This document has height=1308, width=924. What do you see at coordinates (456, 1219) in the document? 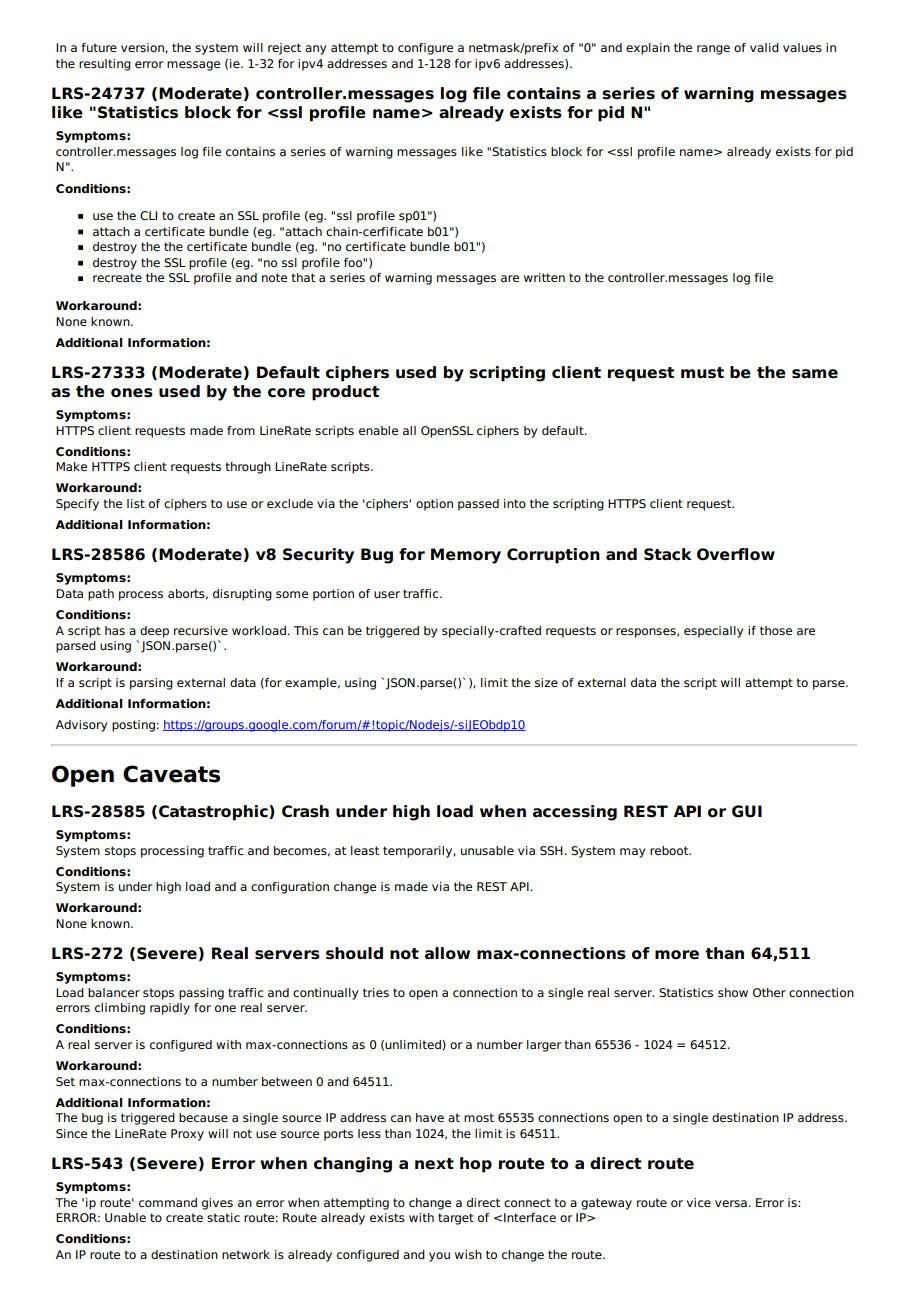
I see `target` at bounding box center [456, 1219].
